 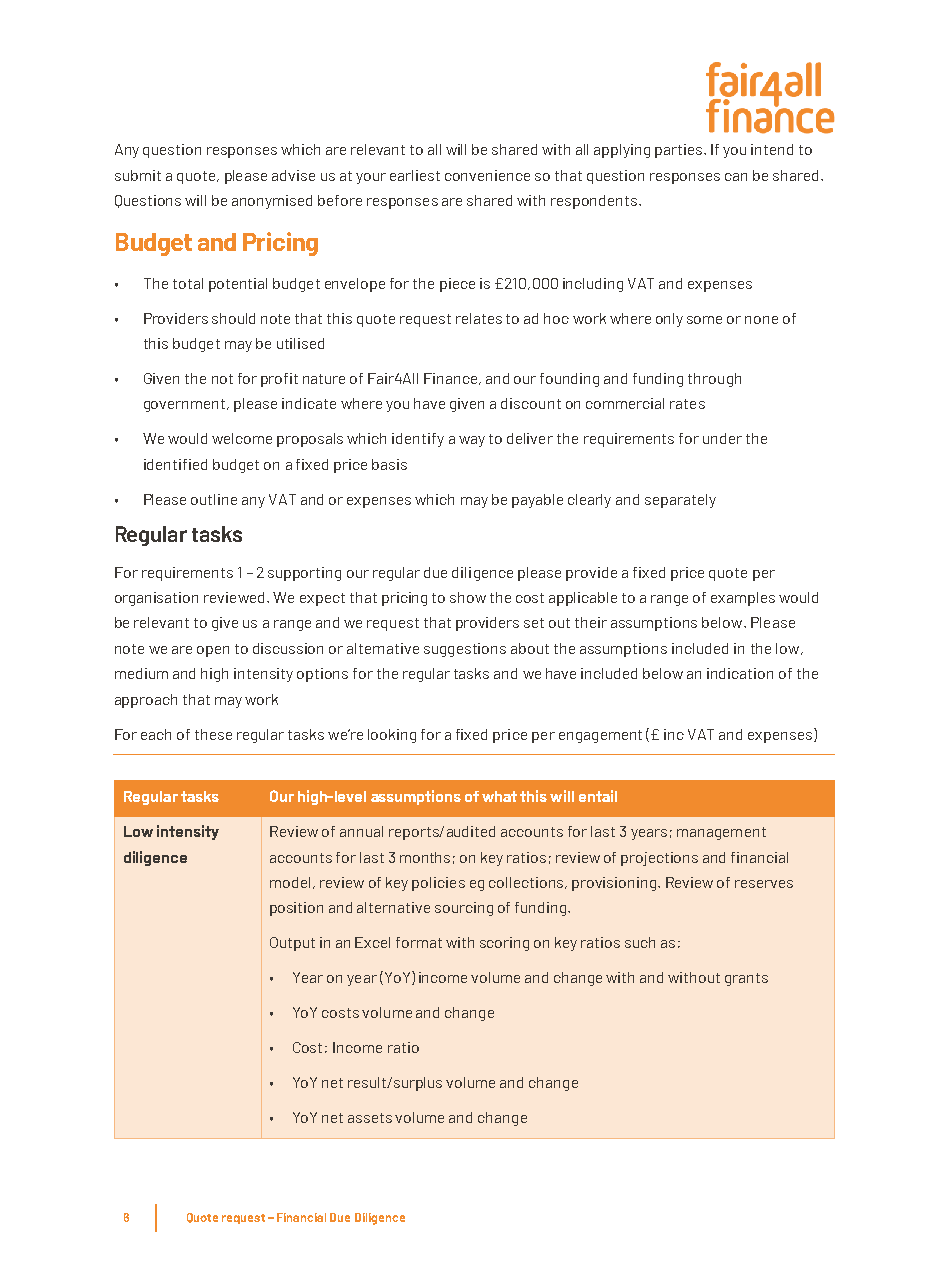 What do you see at coordinates (213, 651) in the screenshot?
I see `open` at bounding box center [213, 651].
